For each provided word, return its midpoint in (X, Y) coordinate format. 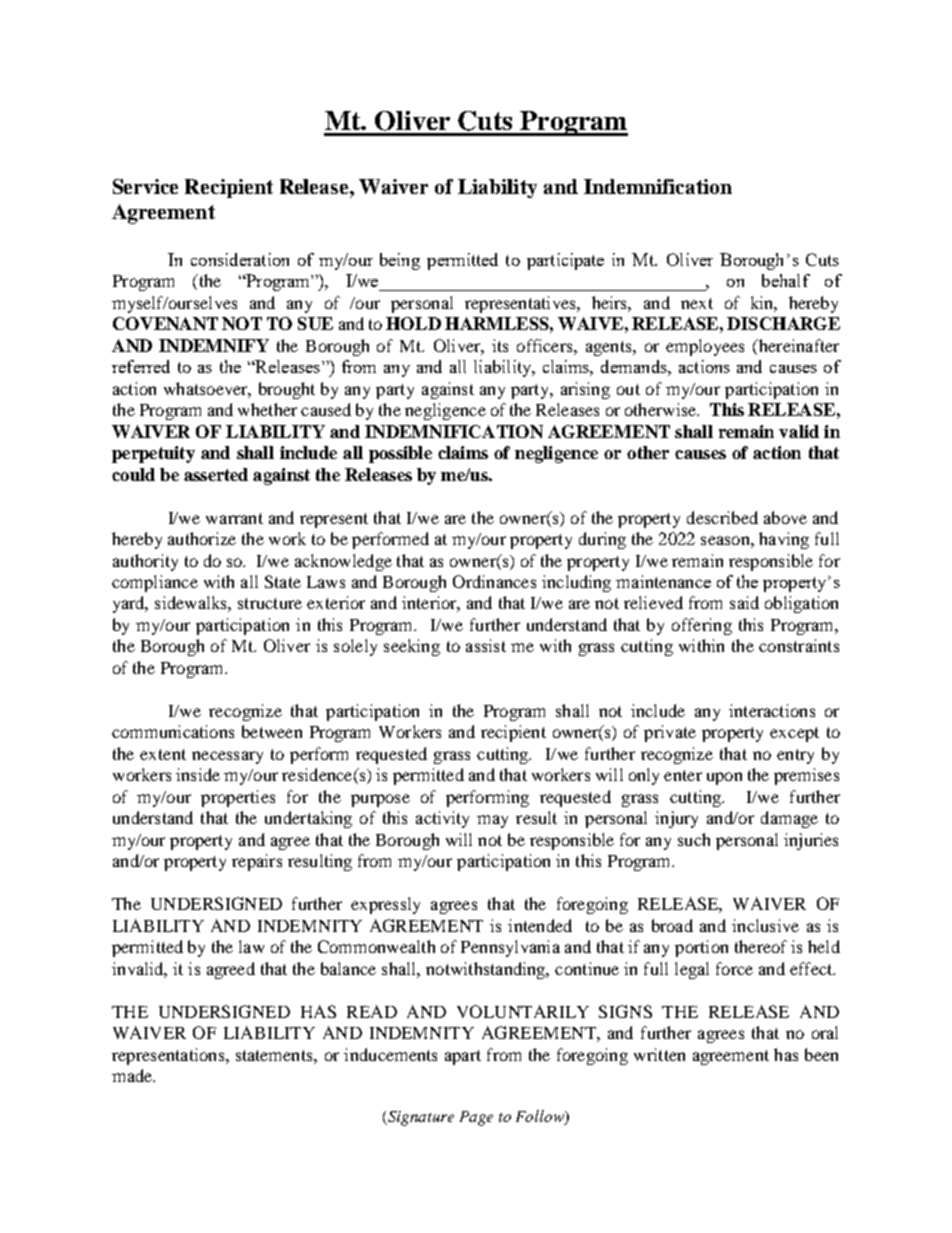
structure (270, 603)
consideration (240, 259)
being (400, 261)
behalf (786, 280)
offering (702, 626)
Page (476, 1118)
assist (486, 645)
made (133, 1075)
